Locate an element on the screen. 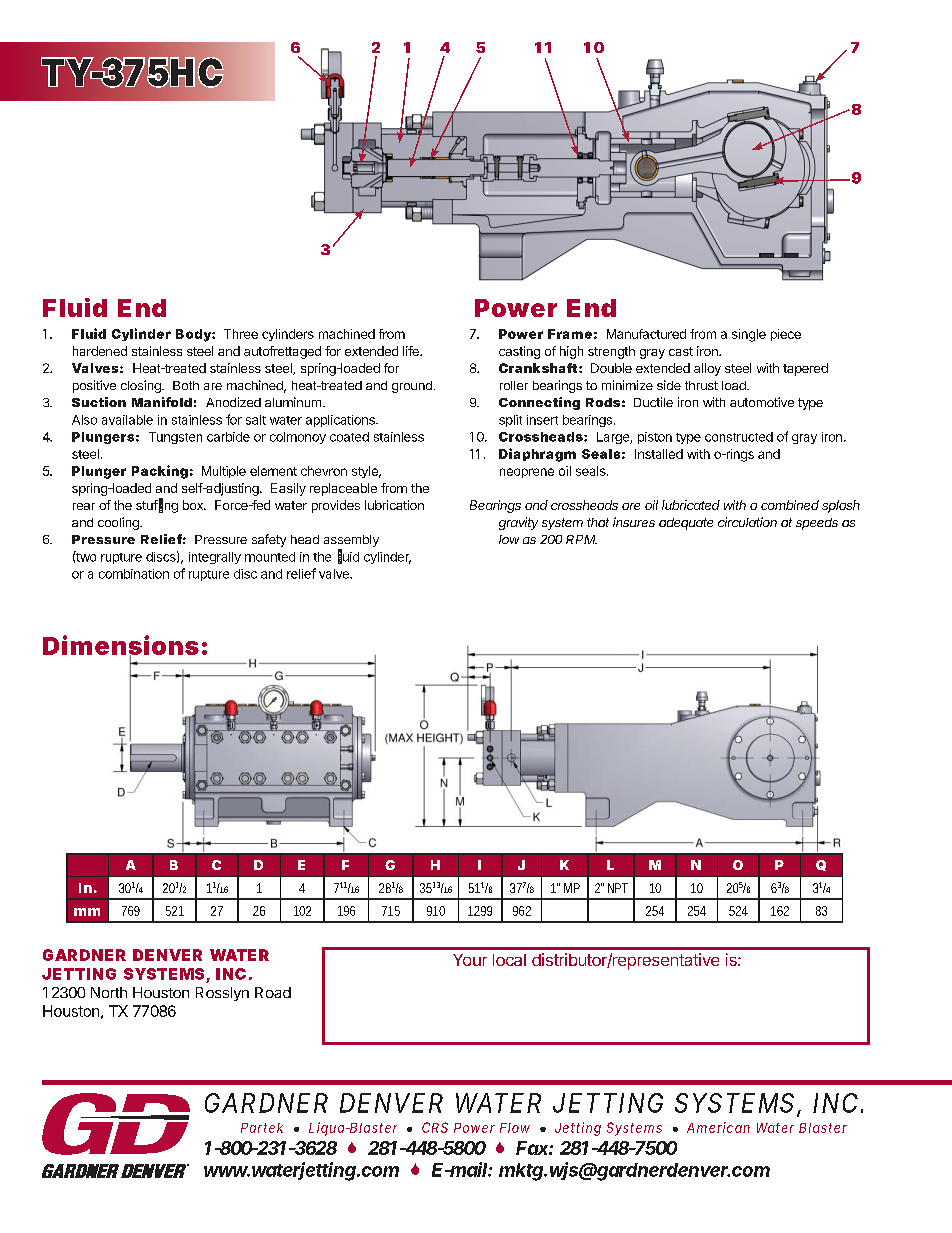 The height and width of the screenshot is (1233, 952). NPT is located at coordinates (618, 888).
